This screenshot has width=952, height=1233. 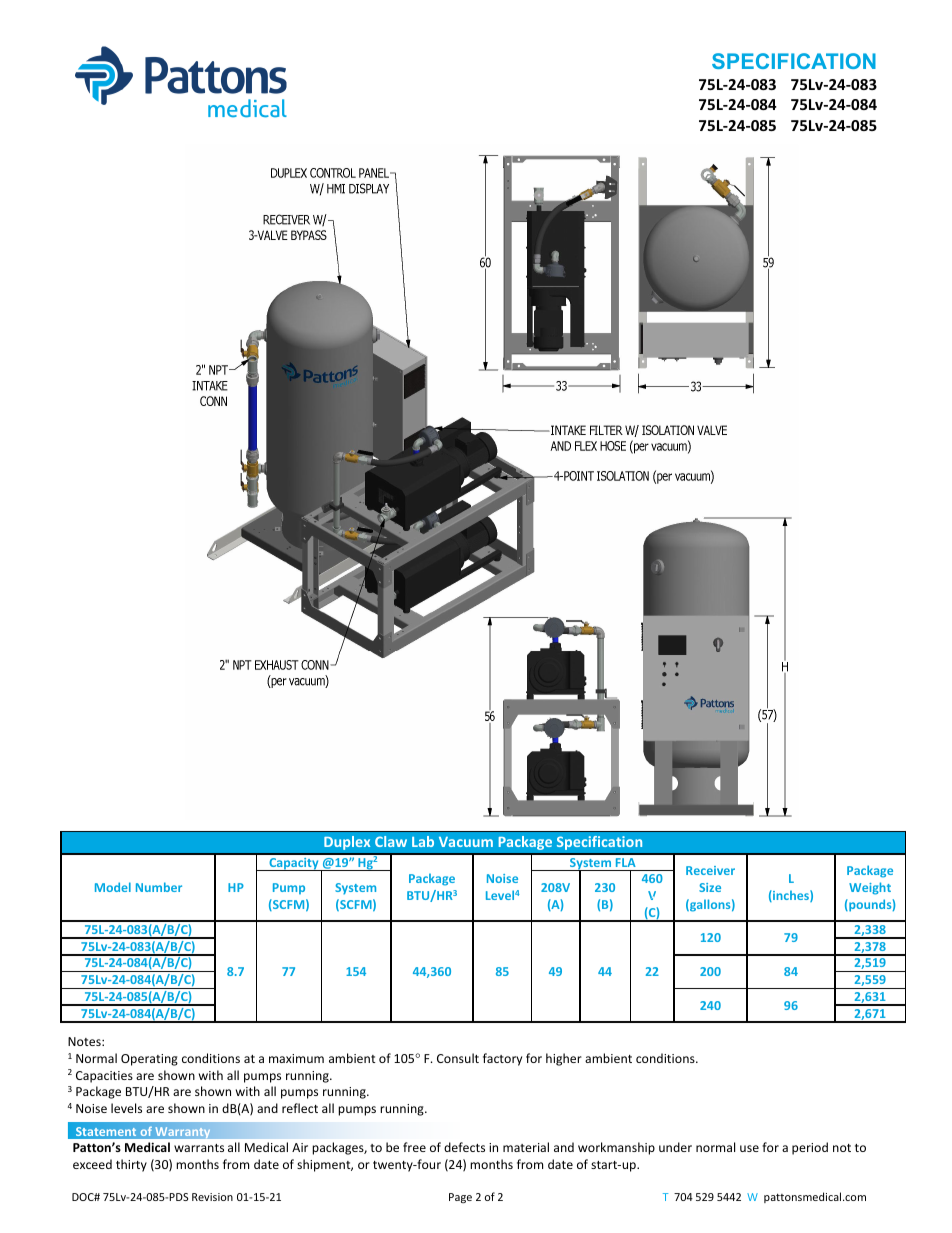 I want to click on higher, so click(x=564, y=1059).
